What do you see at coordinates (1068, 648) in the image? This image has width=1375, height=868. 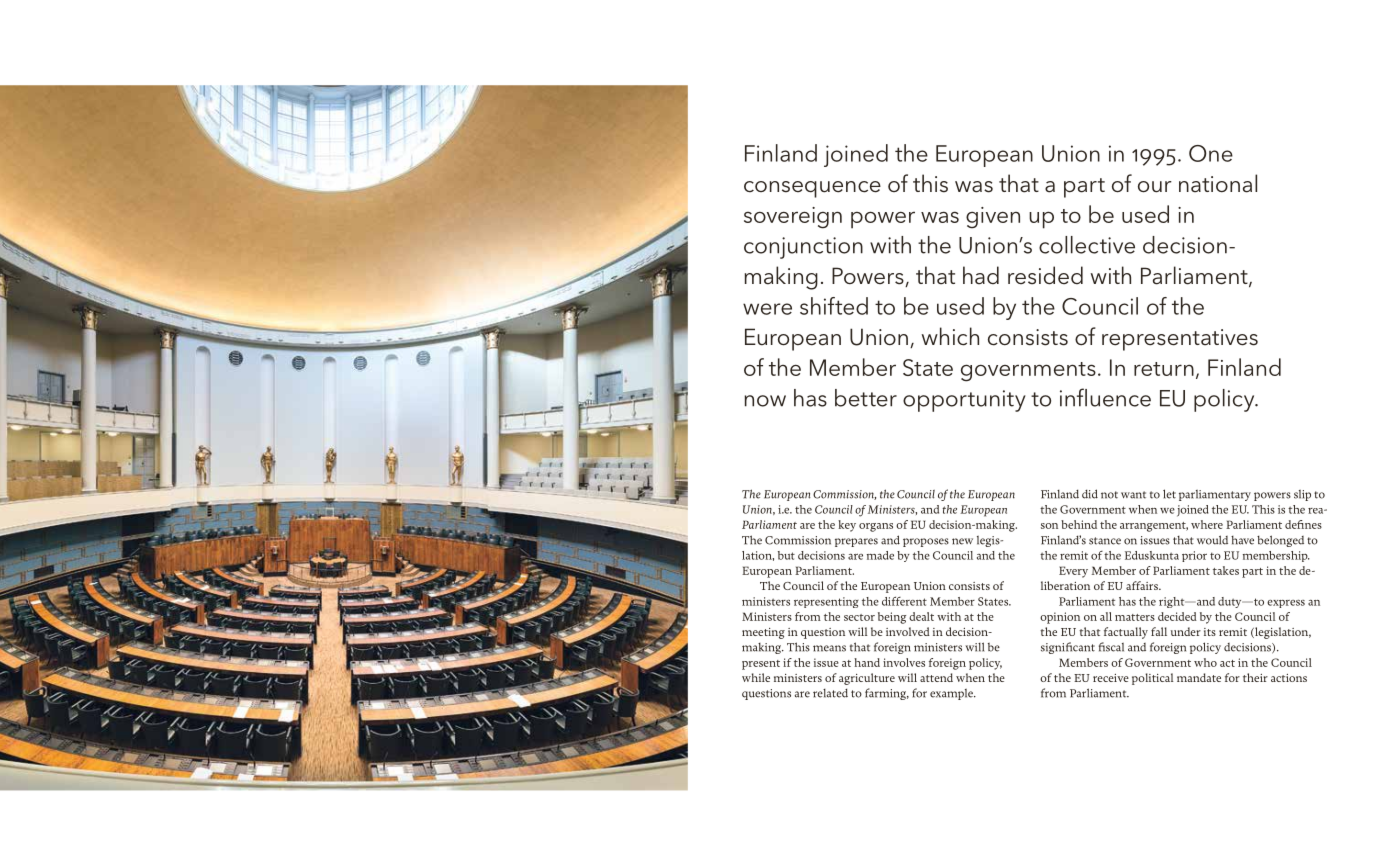 I see `significant` at bounding box center [1068, 648].
